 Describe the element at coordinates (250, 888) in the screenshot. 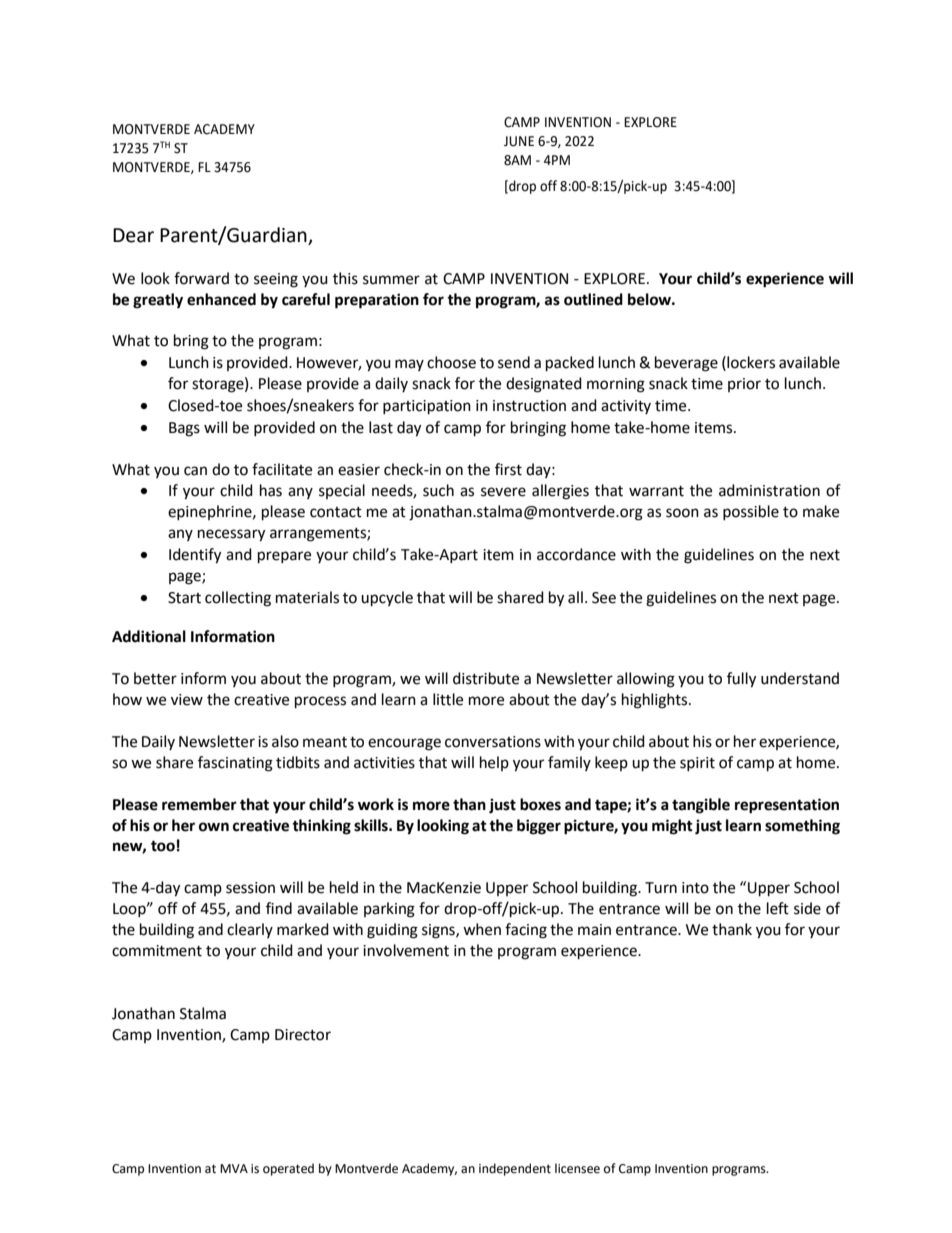

I see `session` at that location.
